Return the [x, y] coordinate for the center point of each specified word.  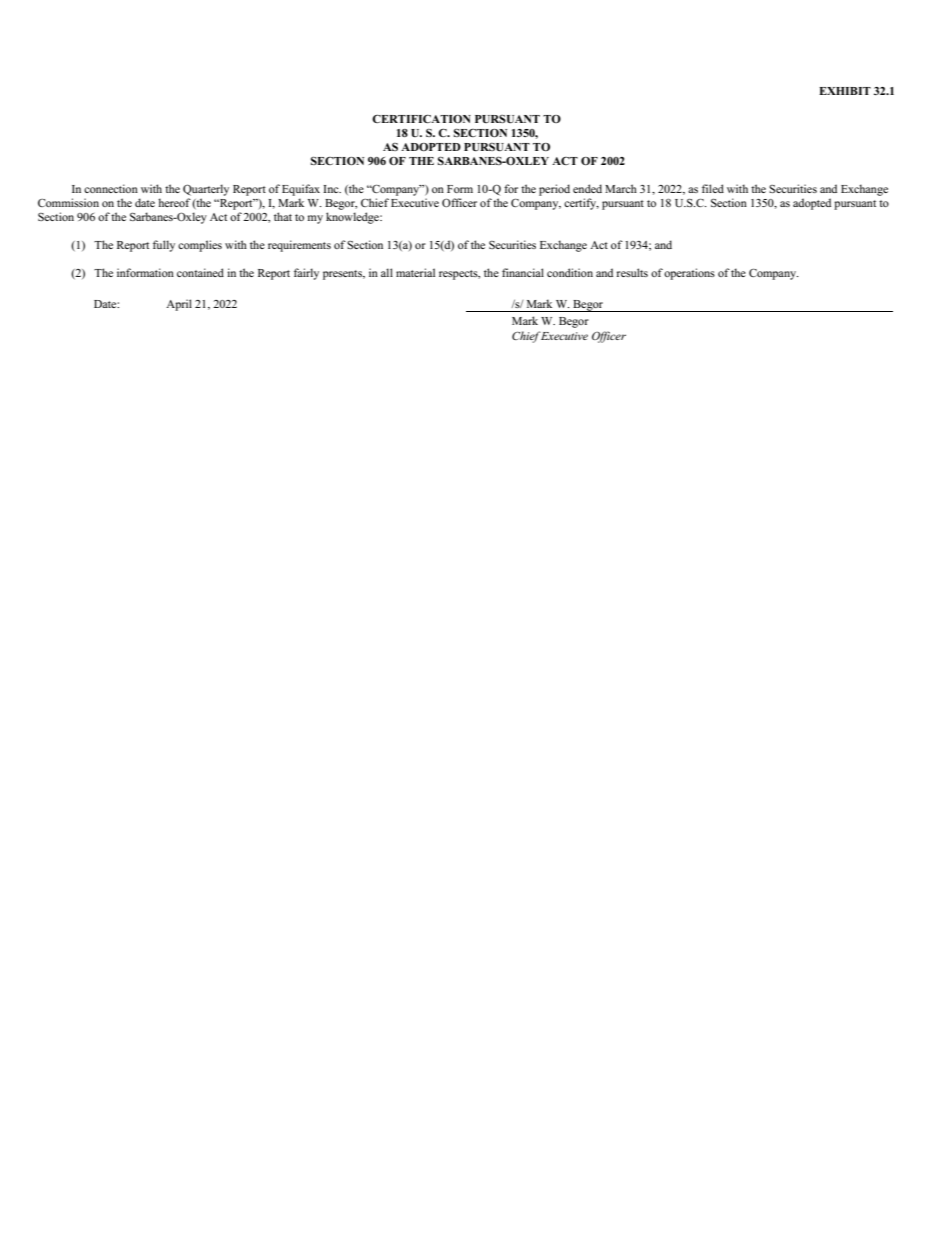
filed [713, 188]
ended [587, 188]
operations [689, 274]
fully [164, 246]
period [554, 190]
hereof [174, 202]
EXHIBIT [845, 91]
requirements [299, 246]
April [179, 305]
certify [581, 204]
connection [111, 188]
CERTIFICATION [421, 118]
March [621, 188]
